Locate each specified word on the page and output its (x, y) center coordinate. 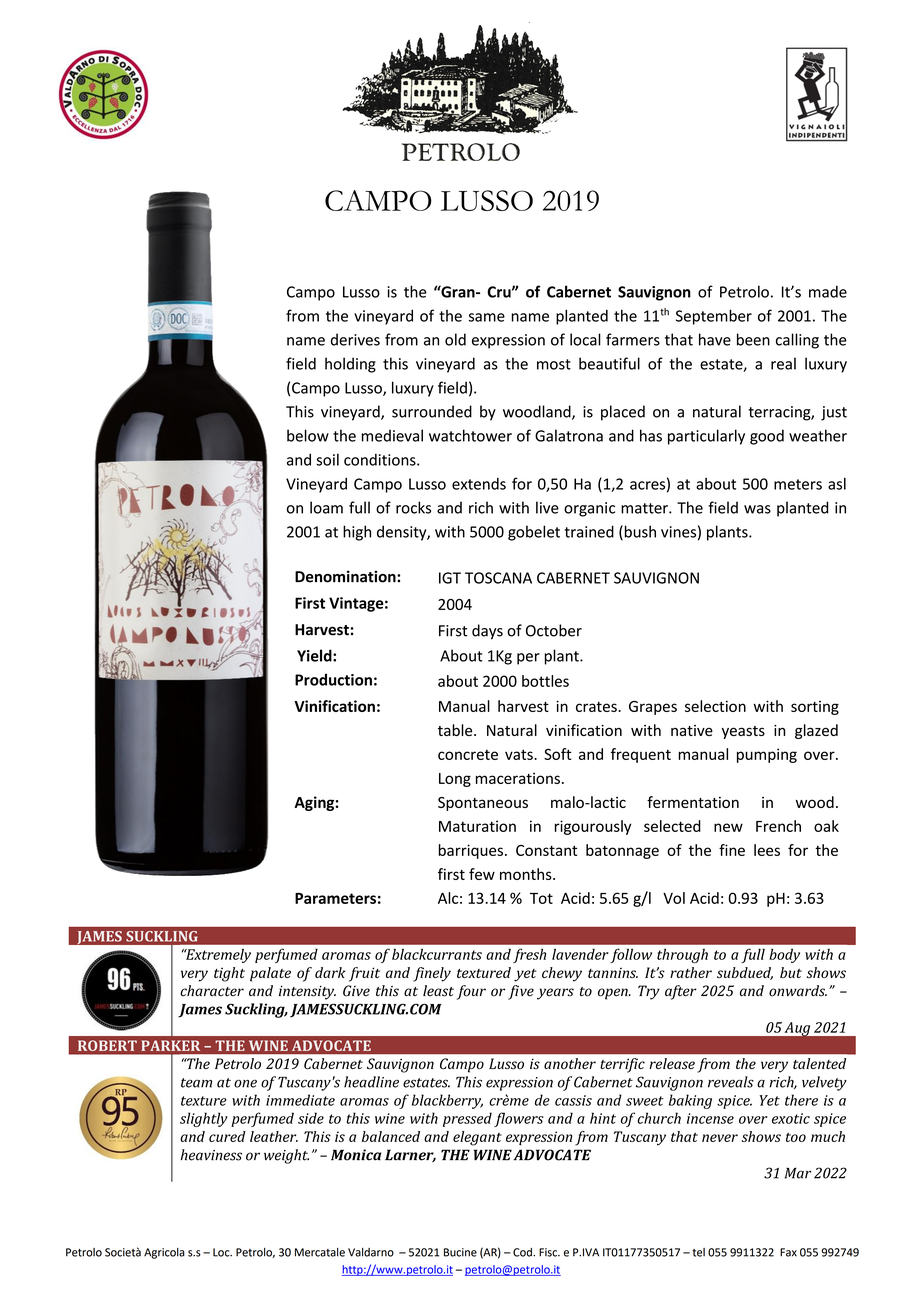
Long (455, 780)
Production (333, 679)
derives (355, 339)
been (753, 339)
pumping (767, 755)
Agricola (164, 1253)
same (487, 317)
